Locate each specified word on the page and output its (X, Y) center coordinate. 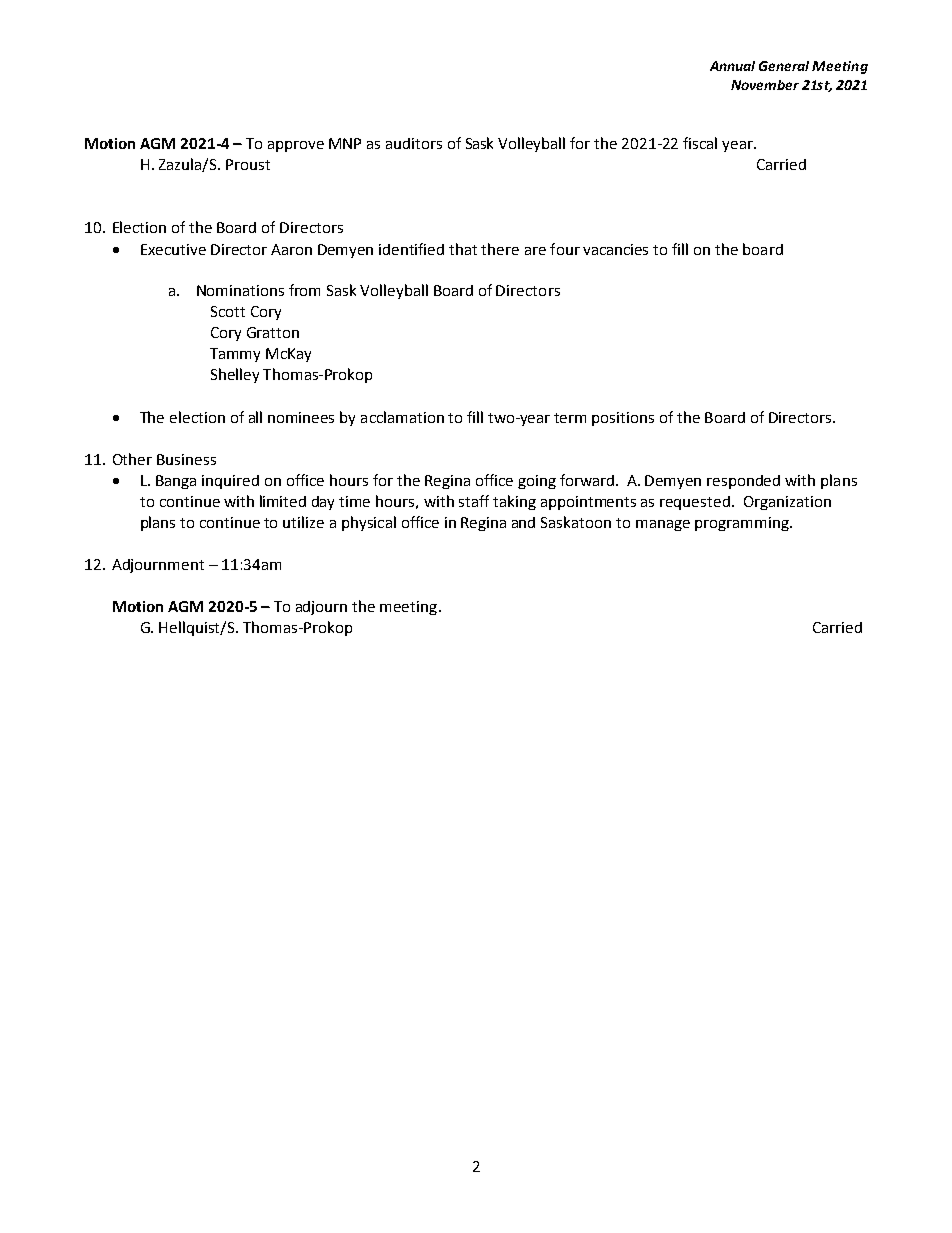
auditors (414, 143)
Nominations (240, 290)
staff (474, 501)
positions (623, 419)
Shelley (235, 375)
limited (283, 501)
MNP (345, 143)
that (463, 249)
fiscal (700, 143)
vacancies (615, 249)
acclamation (402, 417)
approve (296, 146)
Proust (248, 164)
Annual (732, 66)
